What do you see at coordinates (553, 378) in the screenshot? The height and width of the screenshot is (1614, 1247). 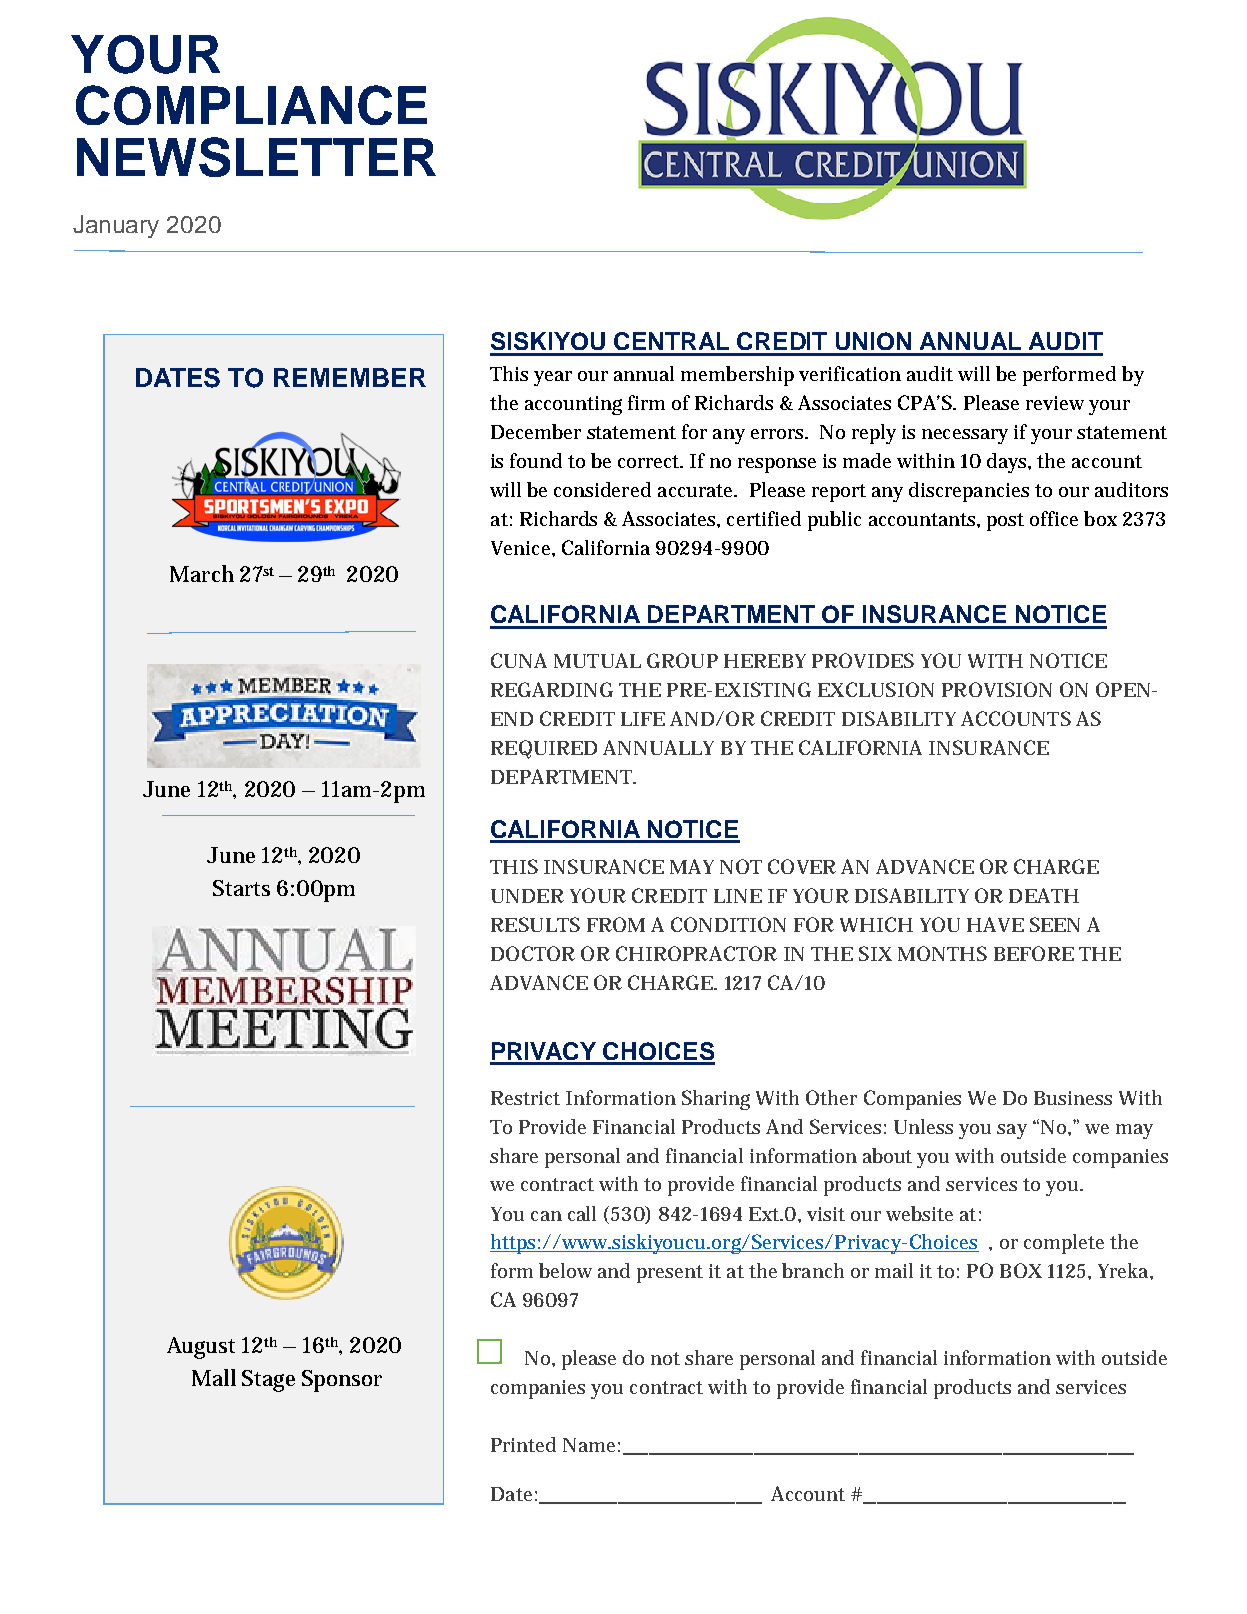 I see `year` at bounding box center [553, 378].
